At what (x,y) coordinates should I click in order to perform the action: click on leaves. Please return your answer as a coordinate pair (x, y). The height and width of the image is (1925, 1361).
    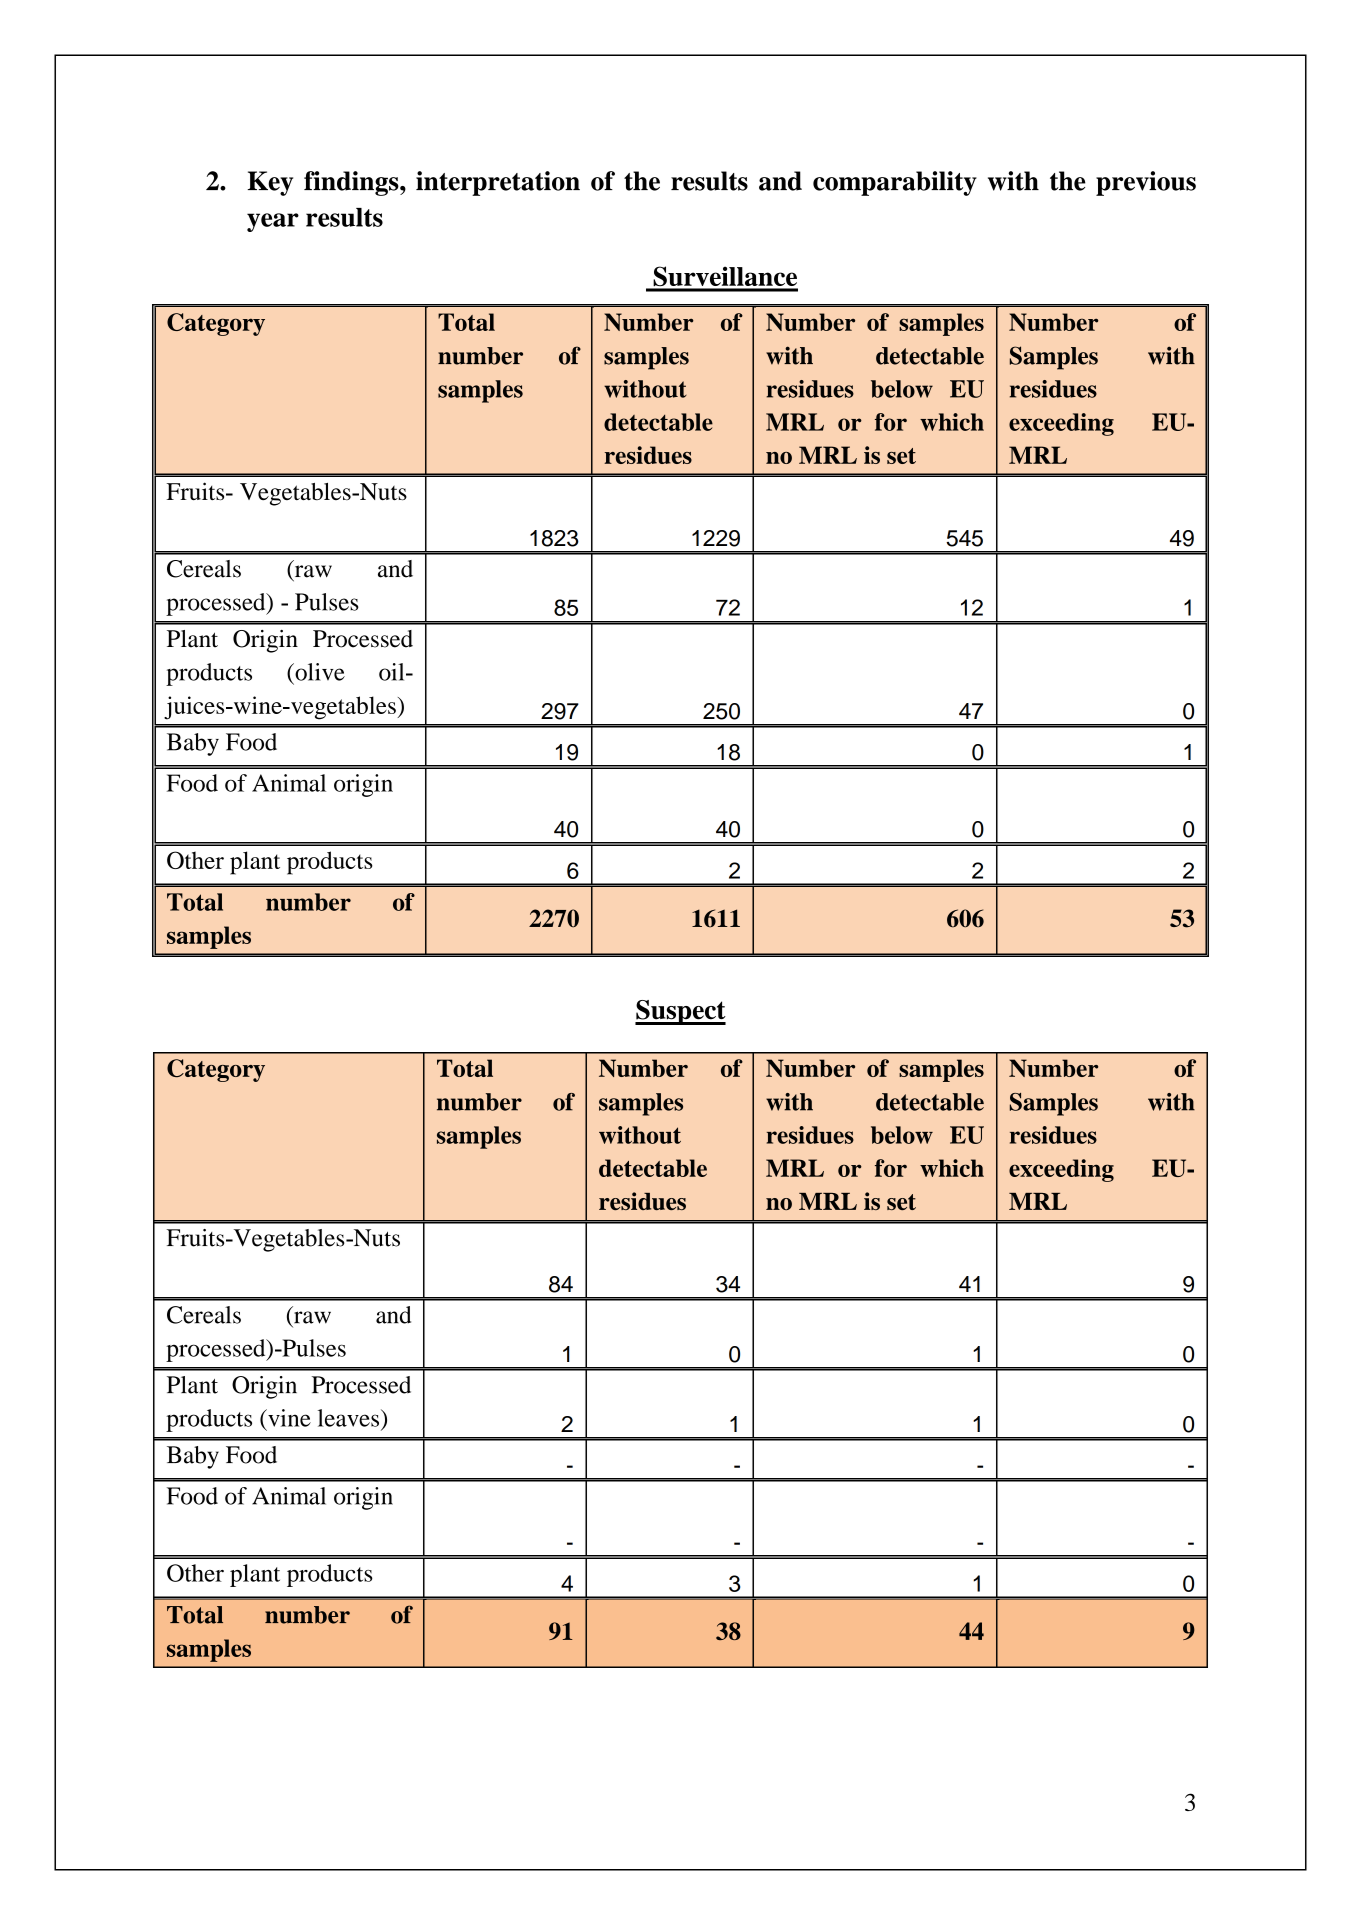
    Looking at the image, I should click on (350, 1418).
